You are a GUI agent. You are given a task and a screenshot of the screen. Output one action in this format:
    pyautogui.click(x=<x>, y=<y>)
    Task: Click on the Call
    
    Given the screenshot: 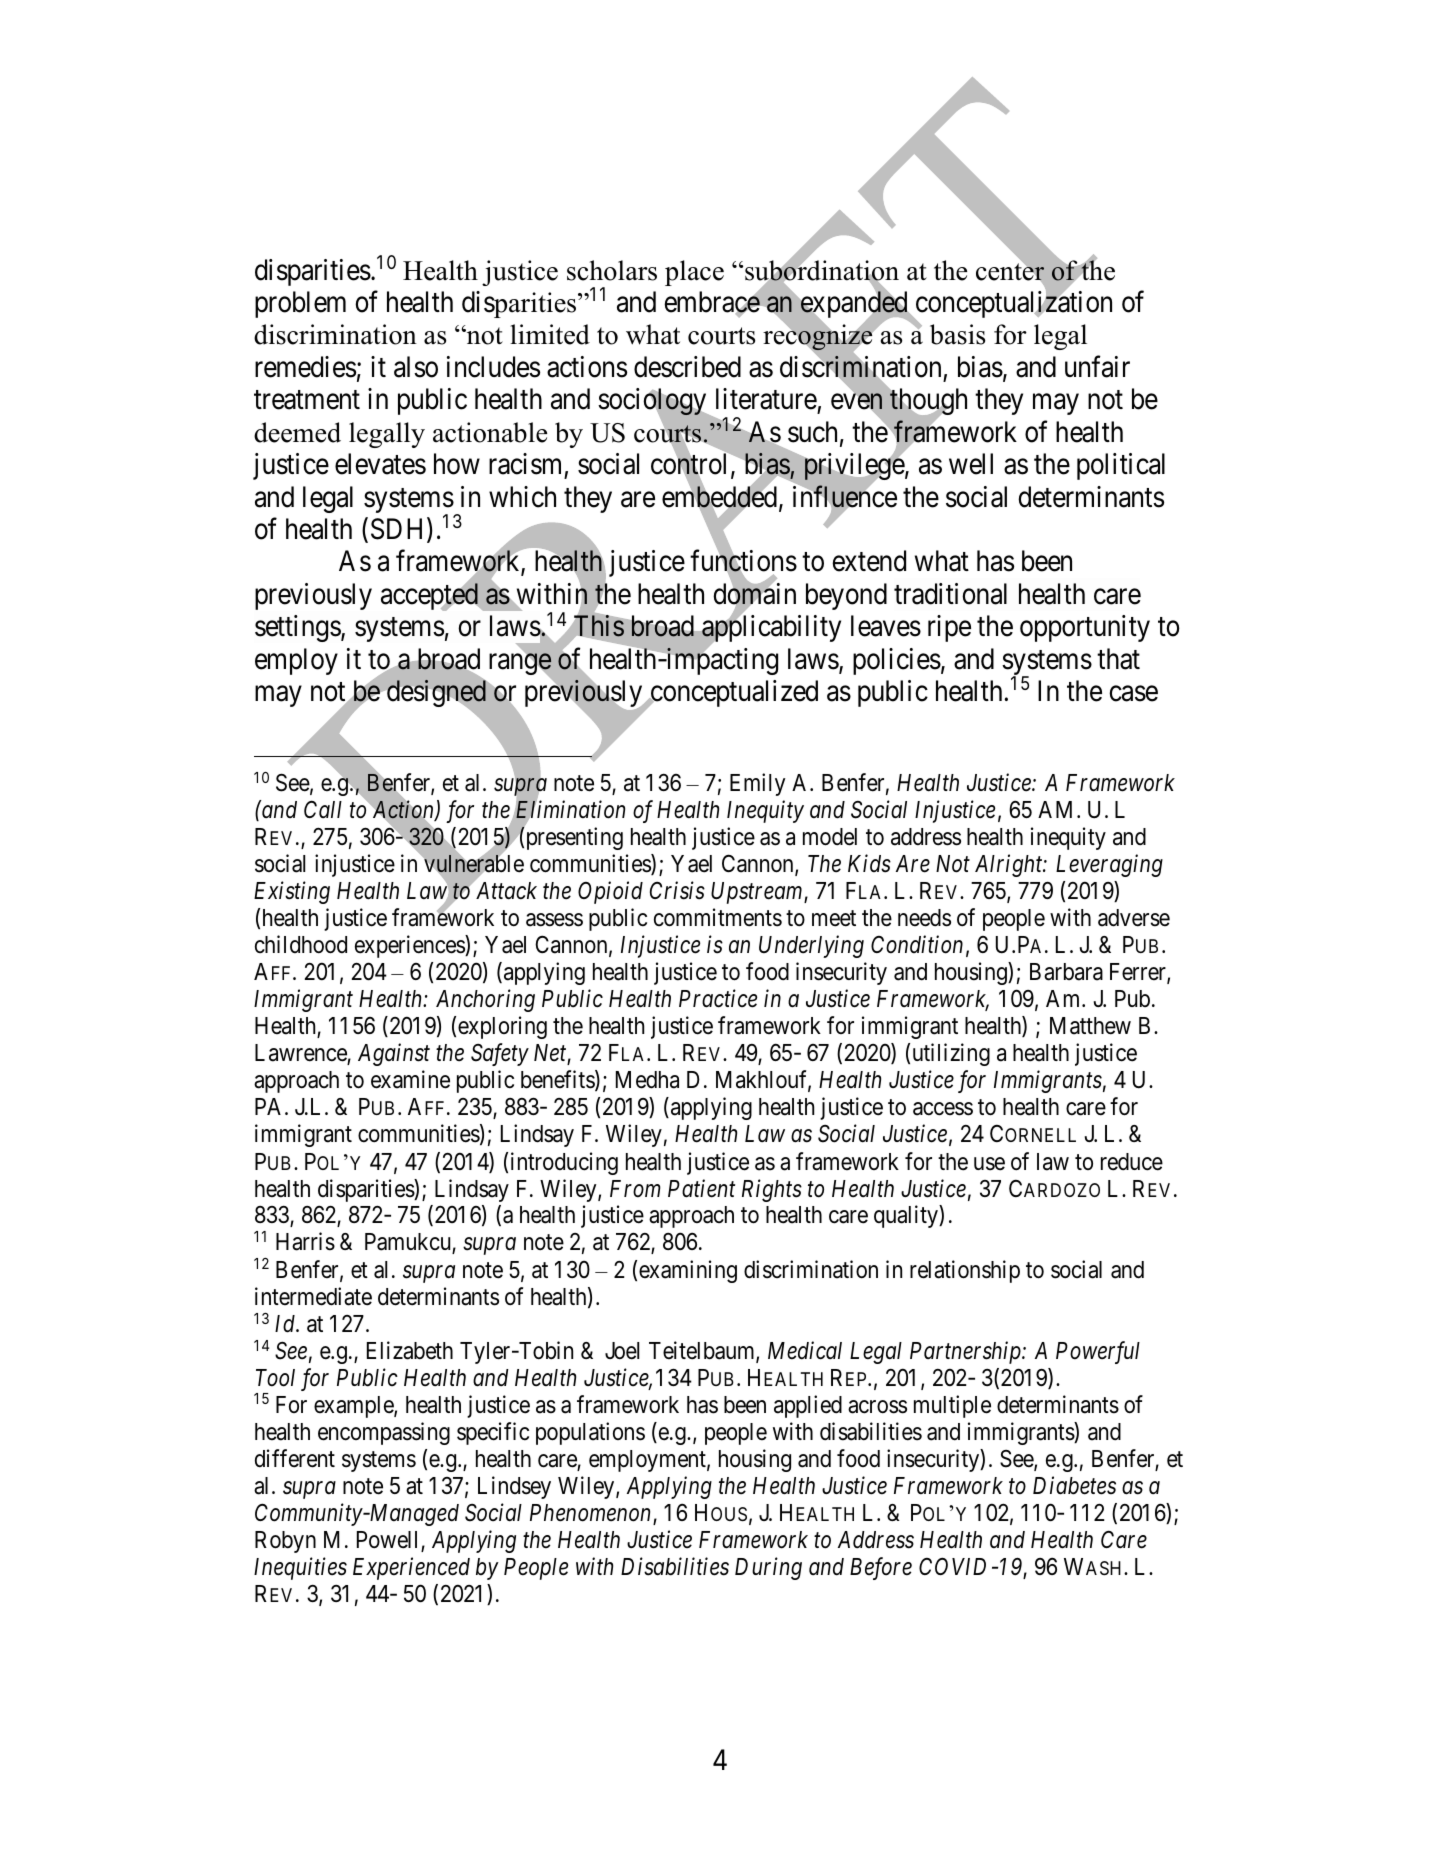 What is the action you would take?
    pyautogui.click(x=323, y=809)
